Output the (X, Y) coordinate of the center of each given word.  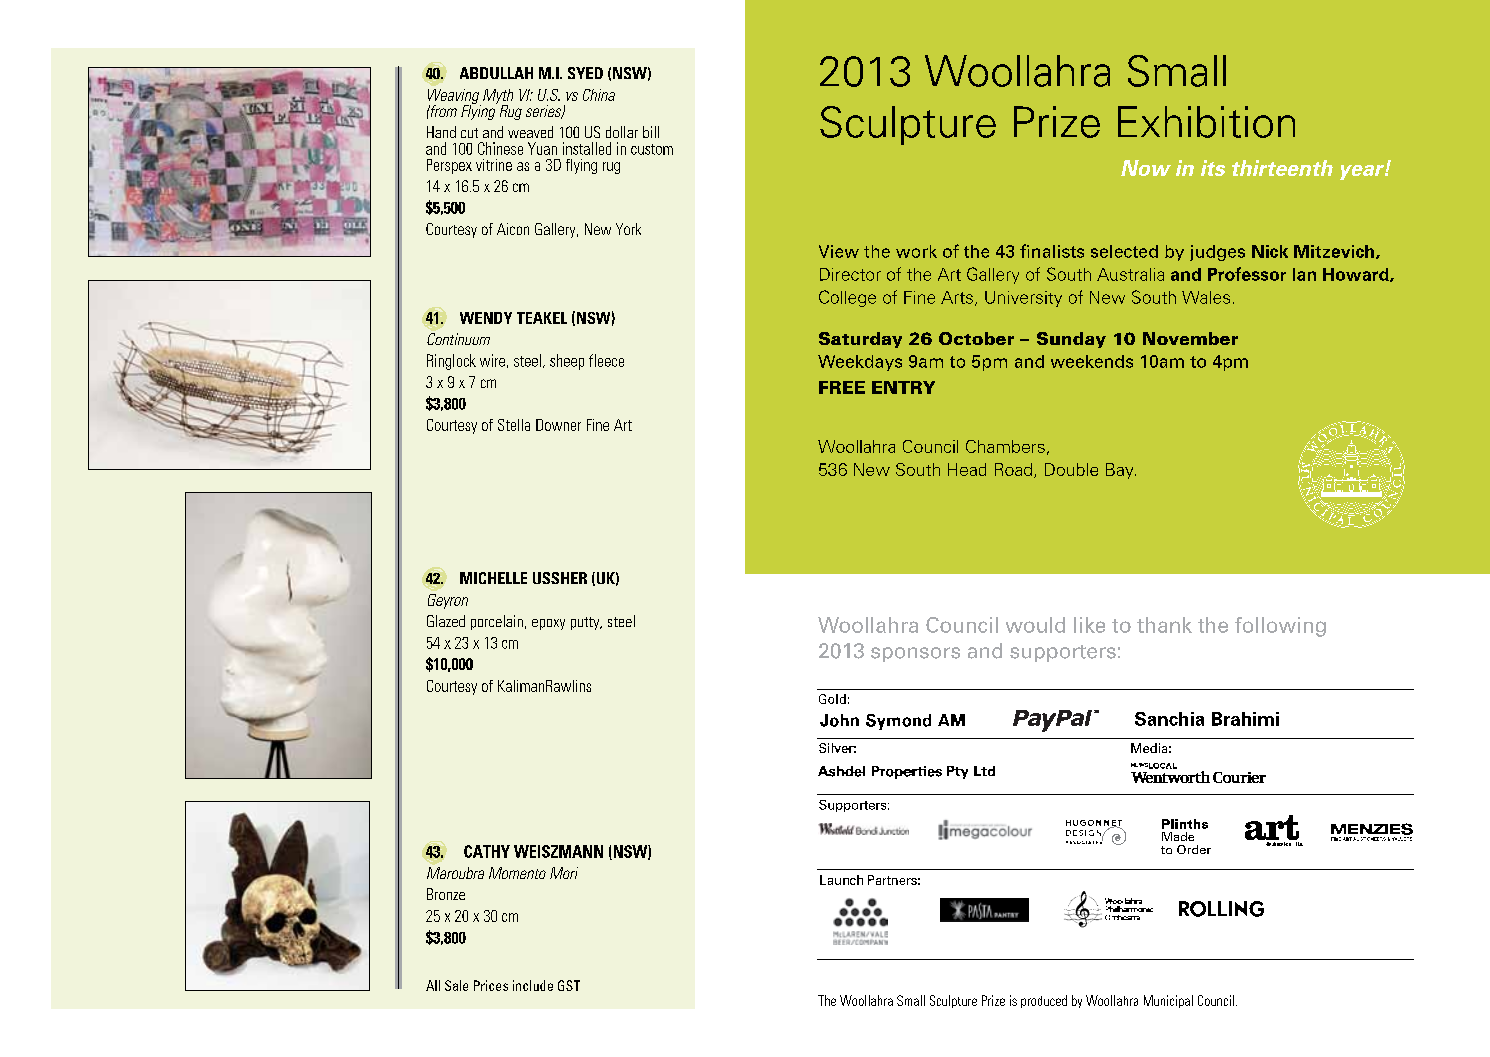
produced (1044, 1001)
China (599, 95)
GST (569, 985)
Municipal (1168, 1001)
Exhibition (1206, 122)
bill (651, 132)
